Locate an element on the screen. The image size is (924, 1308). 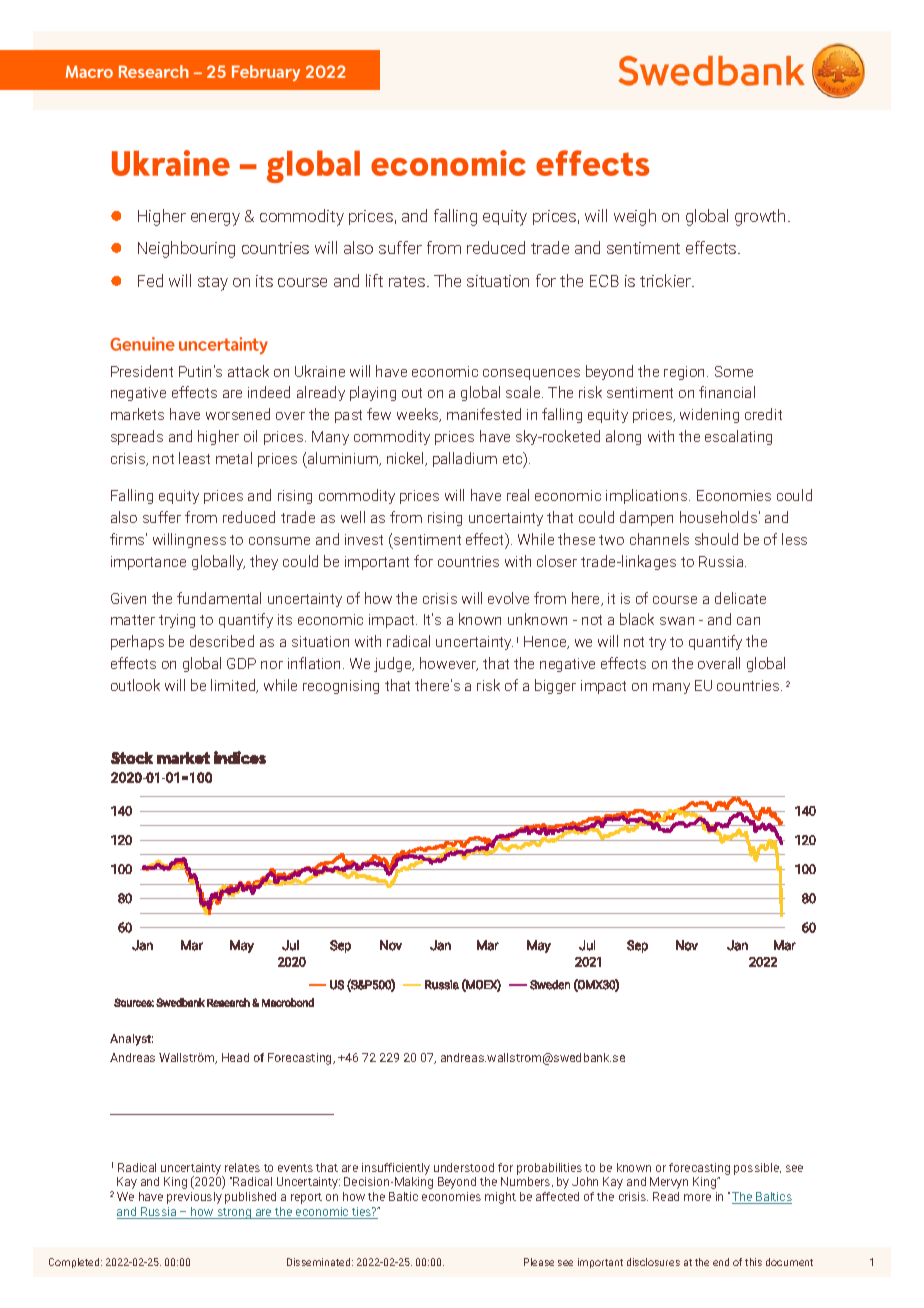
end is located at coordinates (721, 1262).
